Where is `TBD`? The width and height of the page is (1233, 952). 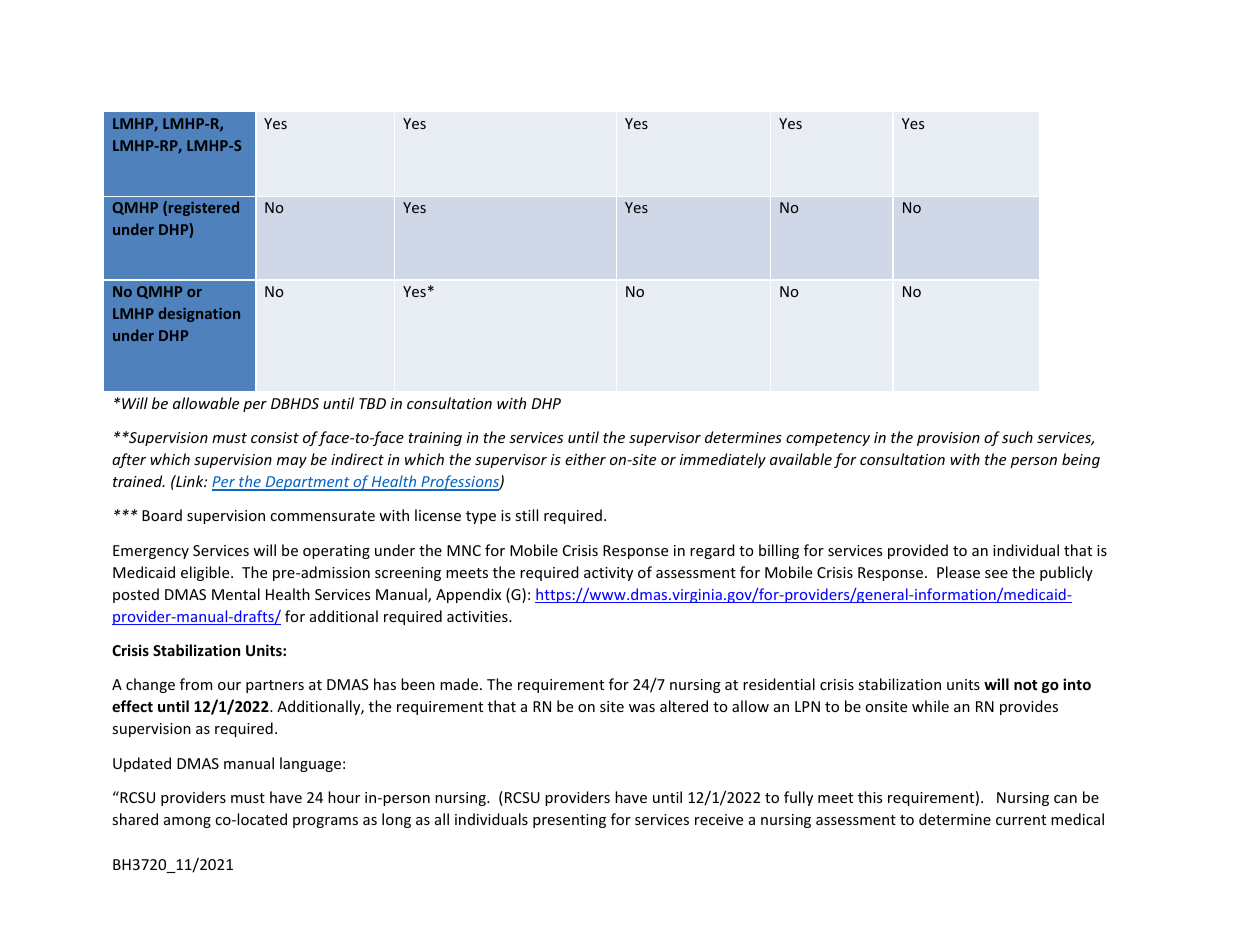
TBD is located at coordinates (372, 403).
